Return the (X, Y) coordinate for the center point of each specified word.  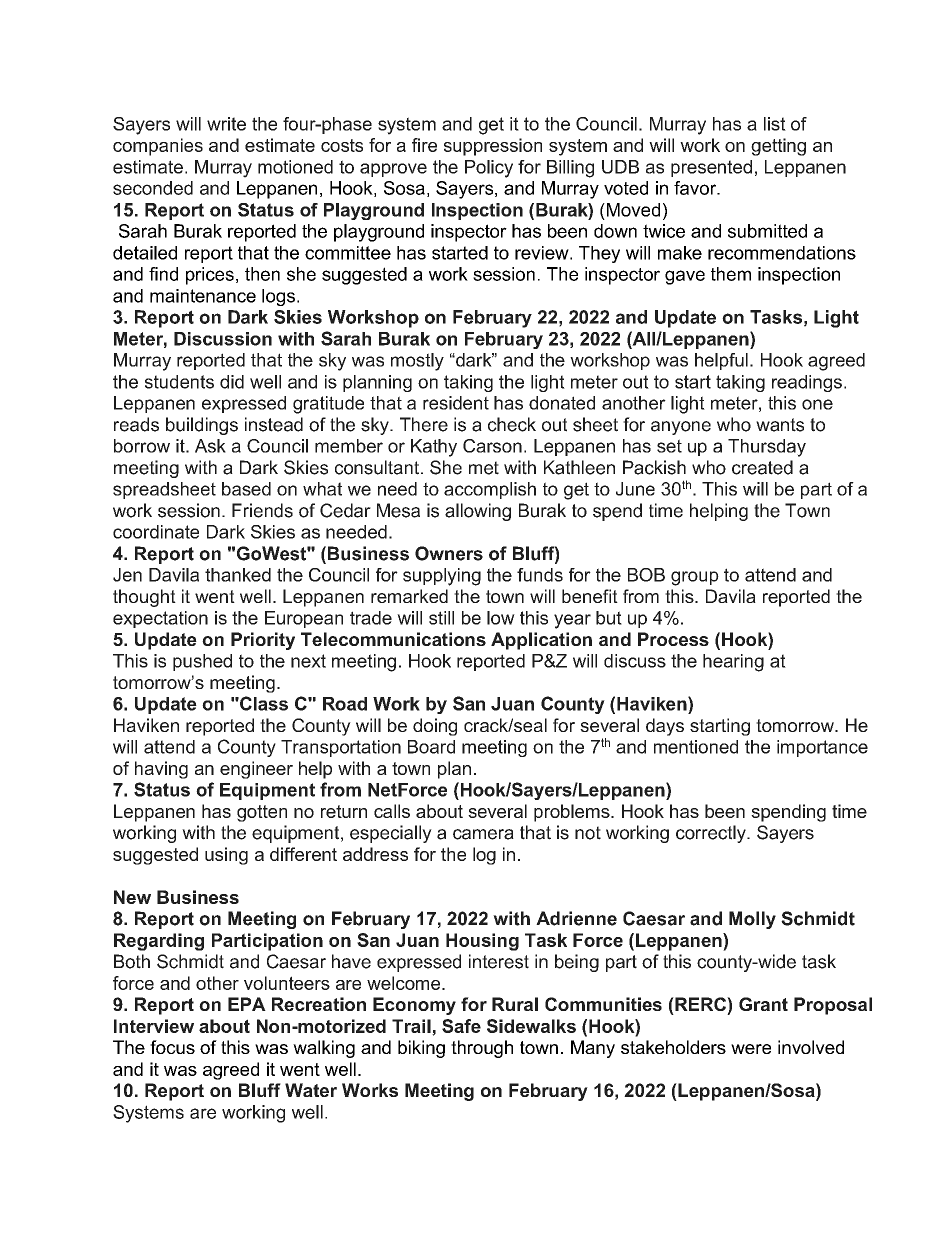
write (226, 124)
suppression (493, 147)
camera (483, 834)
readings (807, 383)
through (482, 1049)
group (695, 578)
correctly (712, 834)
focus (172, 1047)
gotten (262, 813)
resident (456, 403)
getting (778, 147)
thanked (238, 575)
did (232, 382)
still (441, 618)
